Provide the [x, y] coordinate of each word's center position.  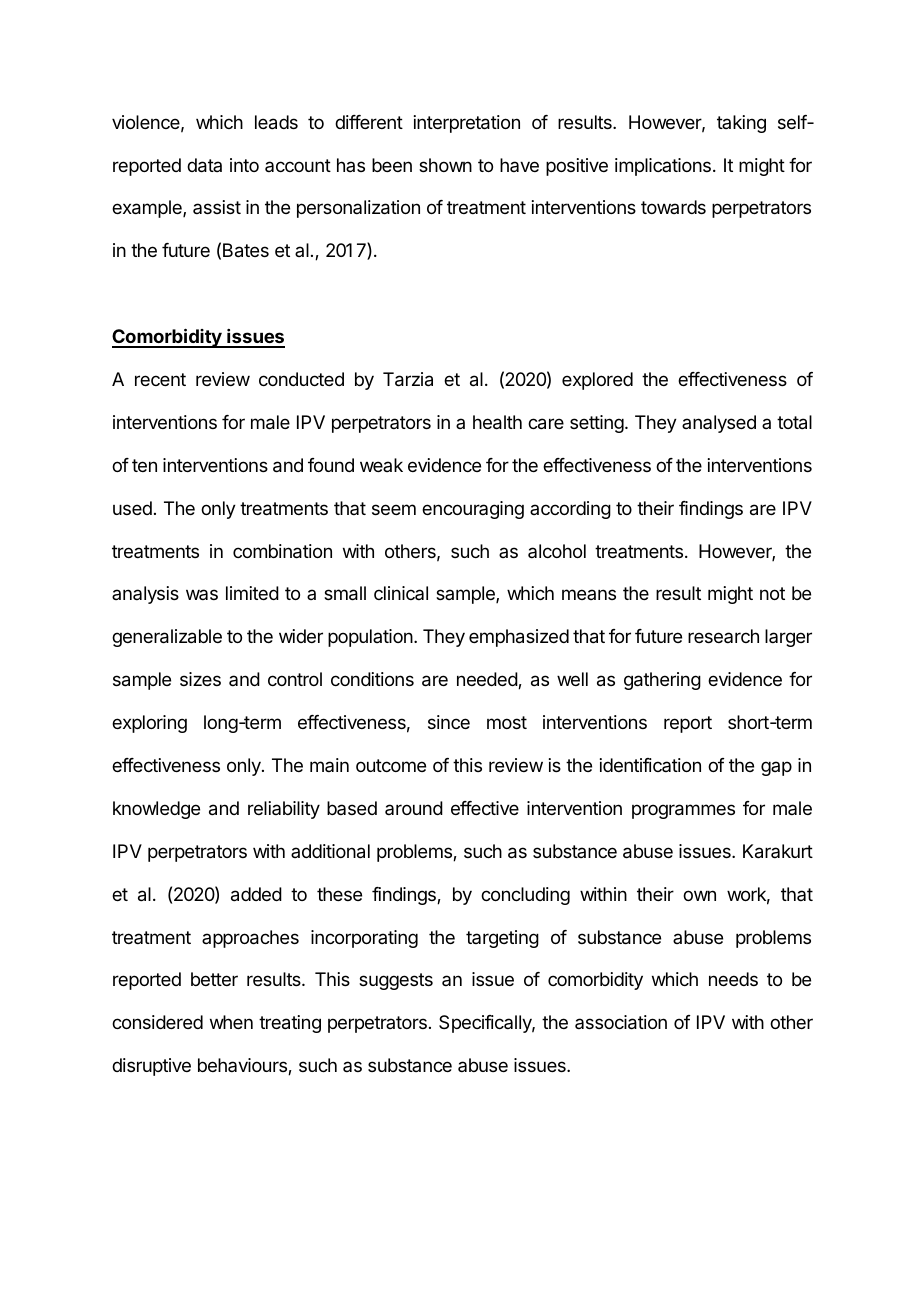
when [231, 1022]
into [244, 165]
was [202, 594]
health [497, 422]
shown [445, 165]
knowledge [156, 810]
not [772, 593]
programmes [683, 811]
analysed [719, 424]
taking [741, 124]
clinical [401, 593]
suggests [396, 981]
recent [160, 379]
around [414, 808]
